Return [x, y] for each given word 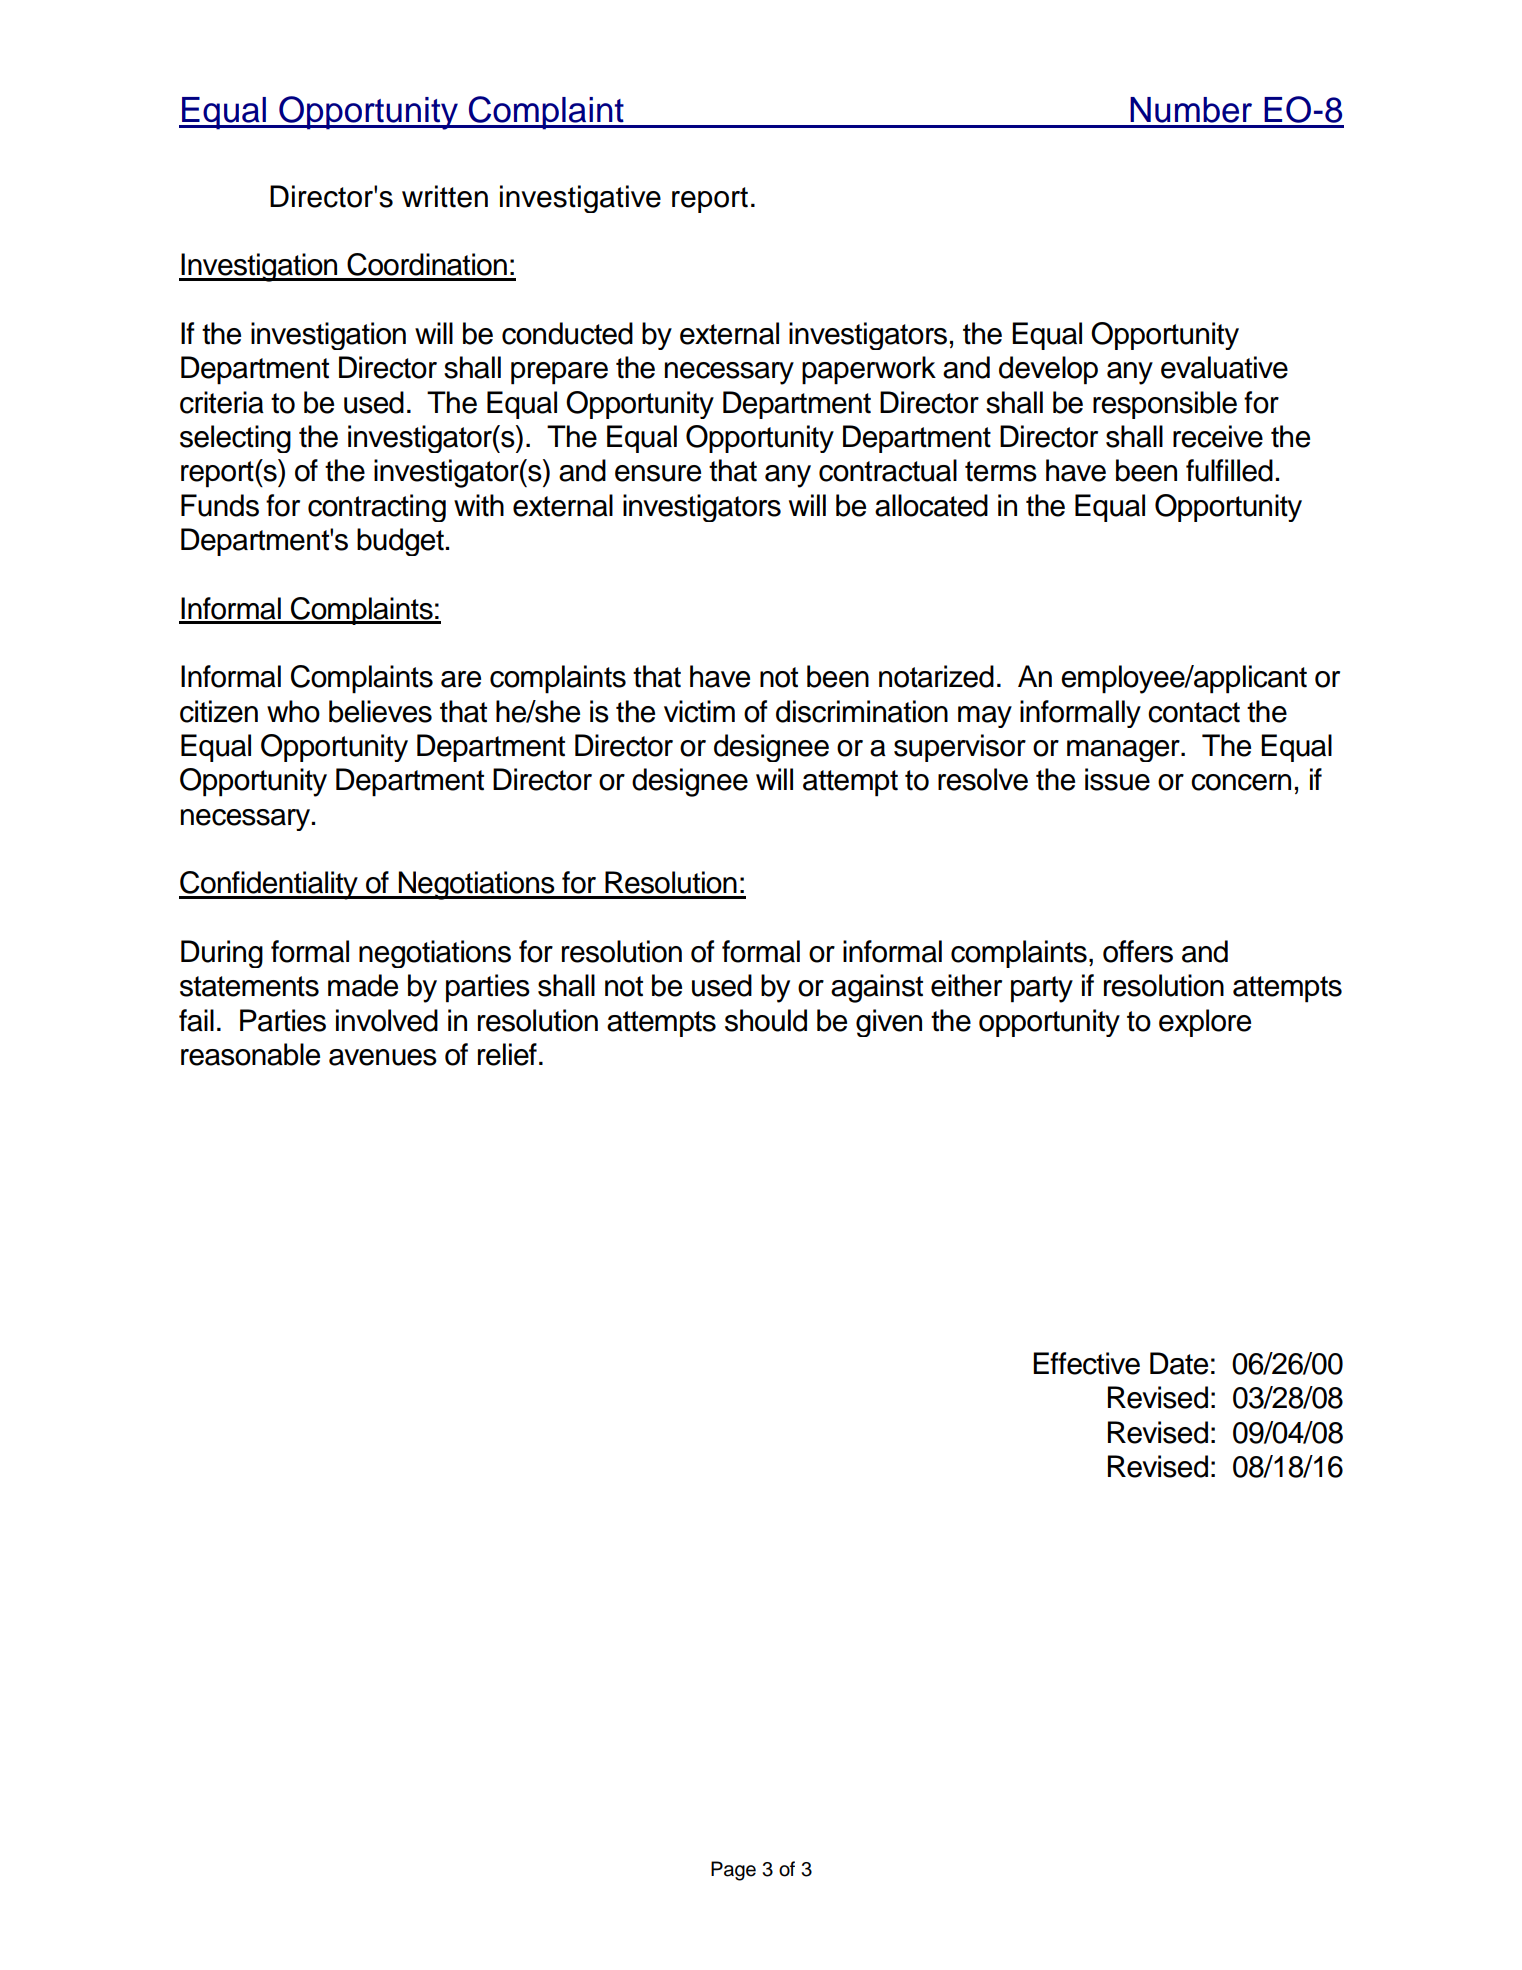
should [766, 1020]
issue [1117, 779]
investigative [580, 199]
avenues [383, 1057]
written [445, 196]
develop [1048, 370]
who [293, 711]
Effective [1086, 1363]
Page [733, 1871]
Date [1179, 1363]
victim [699, 711]
